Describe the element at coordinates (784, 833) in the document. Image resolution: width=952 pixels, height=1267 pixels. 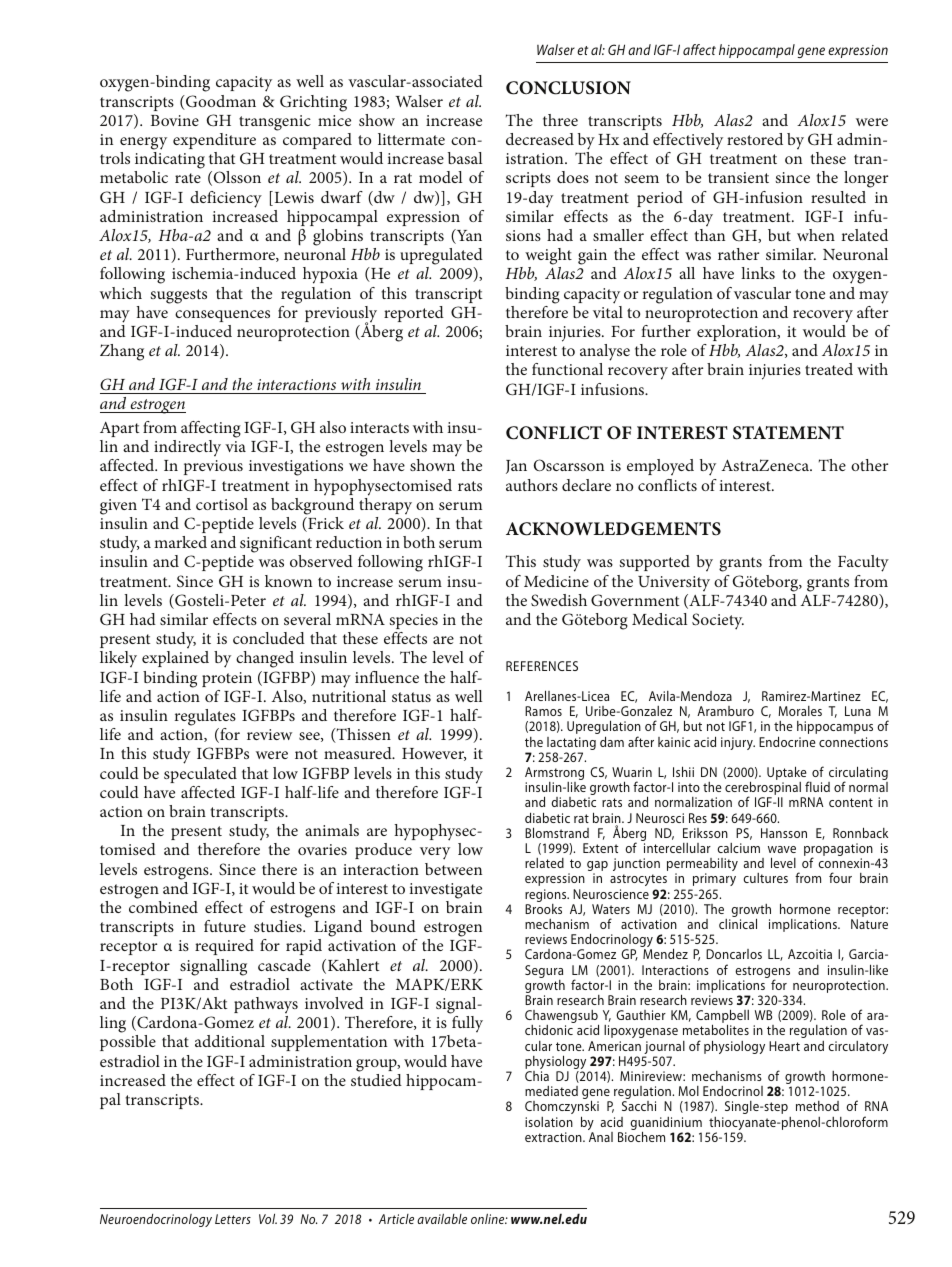
I see `Hansson` at that location.
